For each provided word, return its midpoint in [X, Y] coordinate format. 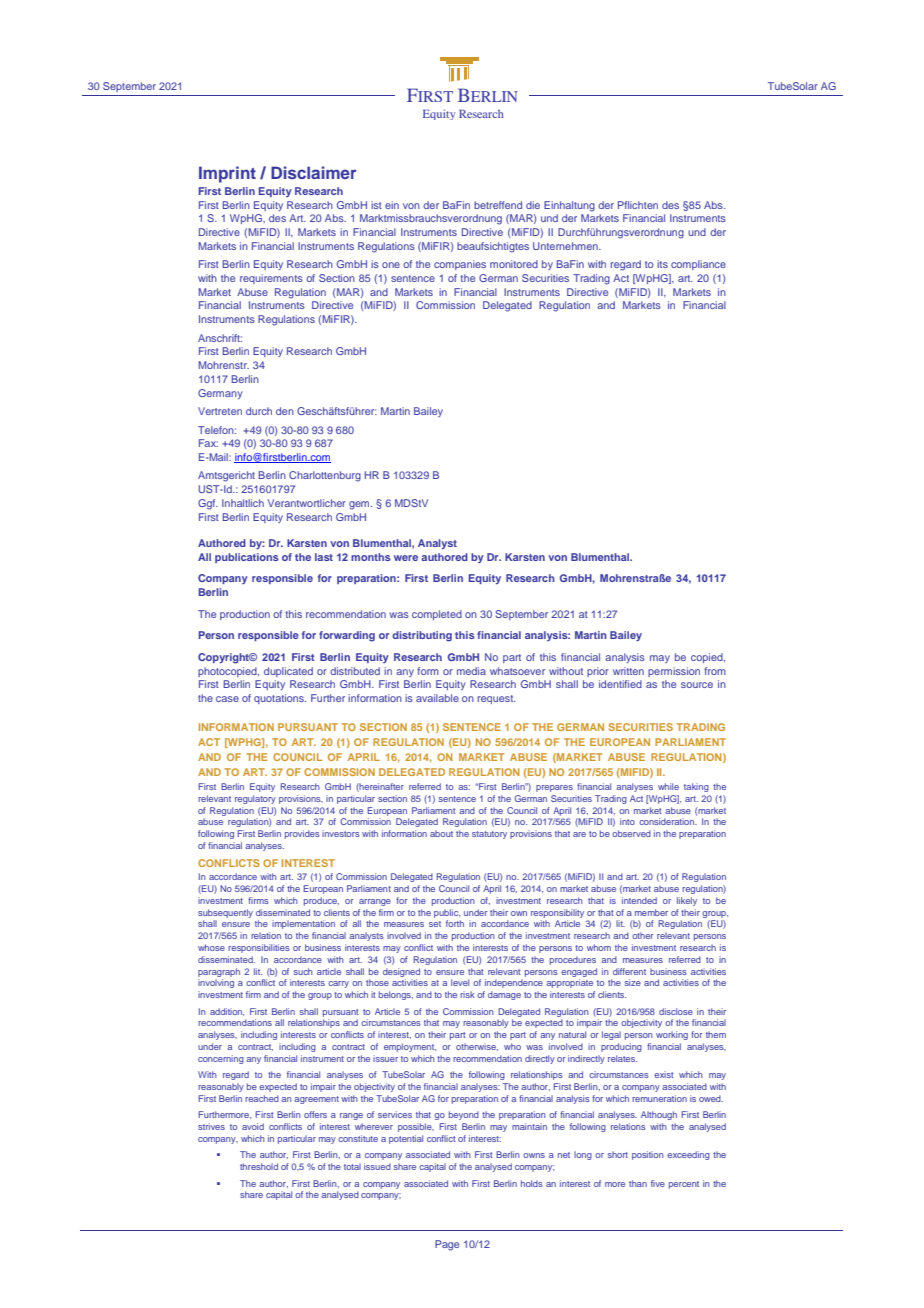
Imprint [227, 174]
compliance [698, 265]
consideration [668, 821]
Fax [208, 443]
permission [674, 672]
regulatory [255, 799]
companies [460, 265]
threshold [259, 1166]
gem [360, 505]
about [441, 833]
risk [467, 994]
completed [437, 615]
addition [227, 1012]
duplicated [288, 672]
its [662, 264]
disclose [676, 1011]
